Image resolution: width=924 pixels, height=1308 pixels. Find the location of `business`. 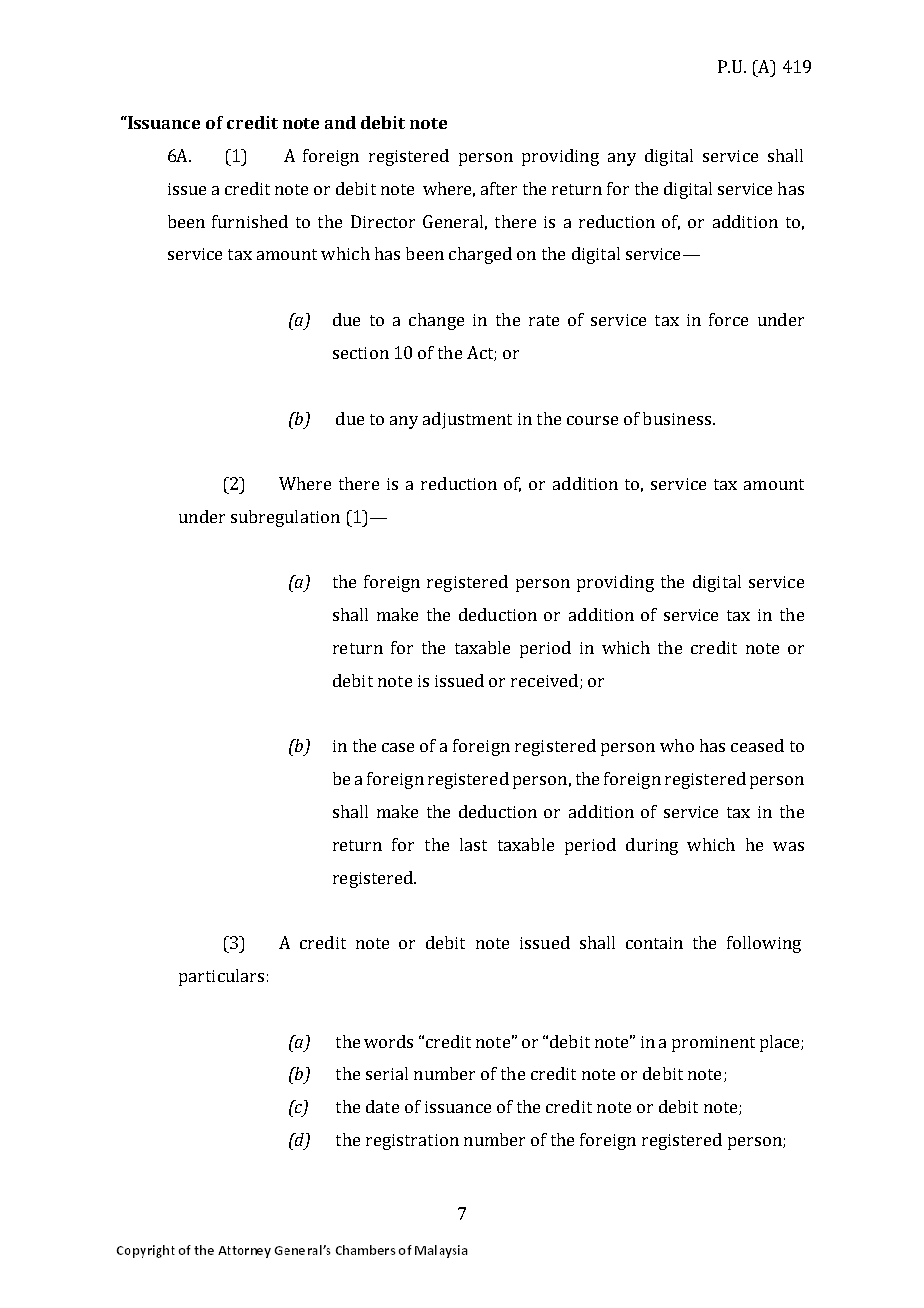

business is located at coordinates (677, 418).
